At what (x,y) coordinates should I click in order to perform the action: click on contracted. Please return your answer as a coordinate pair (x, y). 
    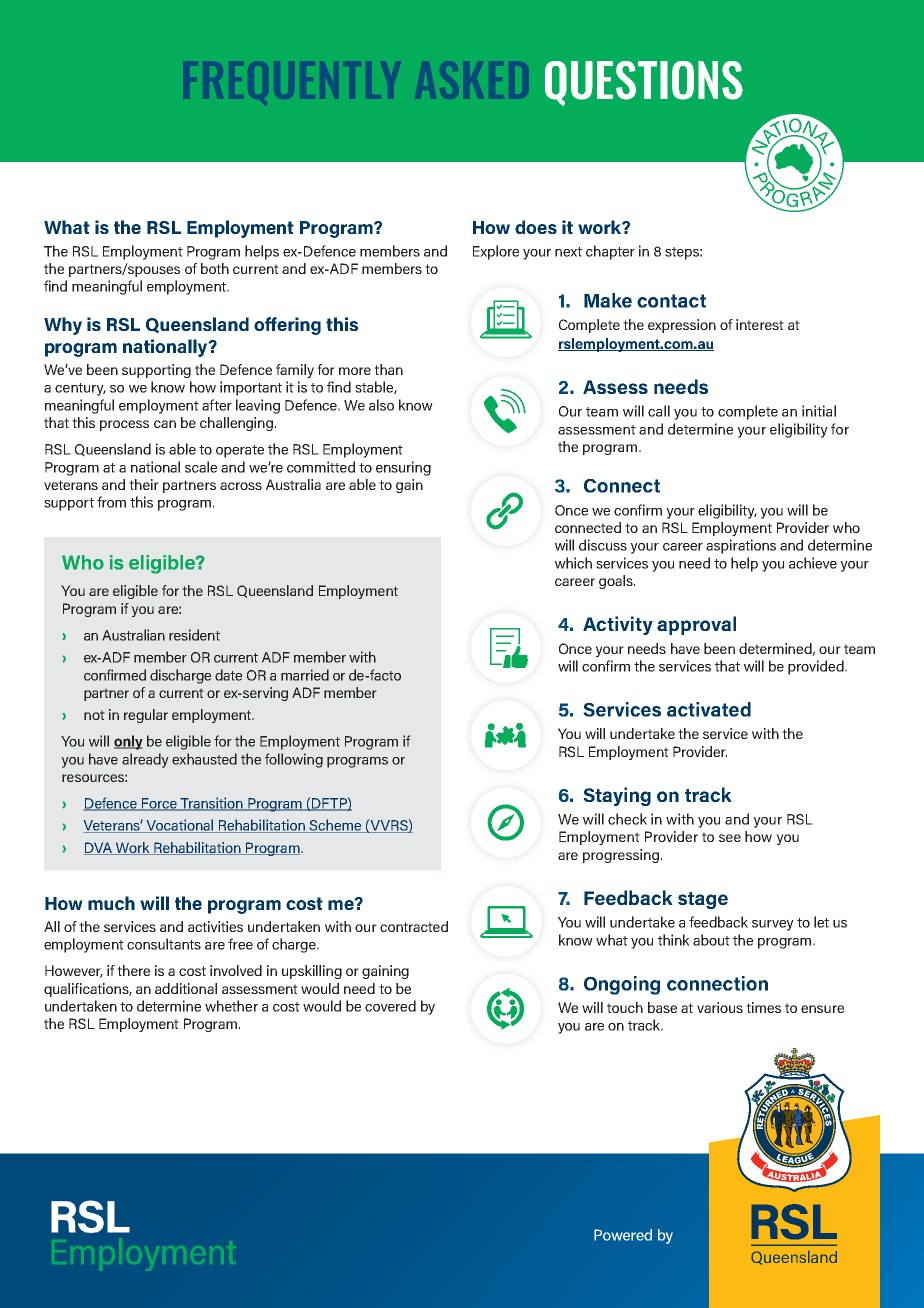
    Looking at the image, I should click on (414, 926).
